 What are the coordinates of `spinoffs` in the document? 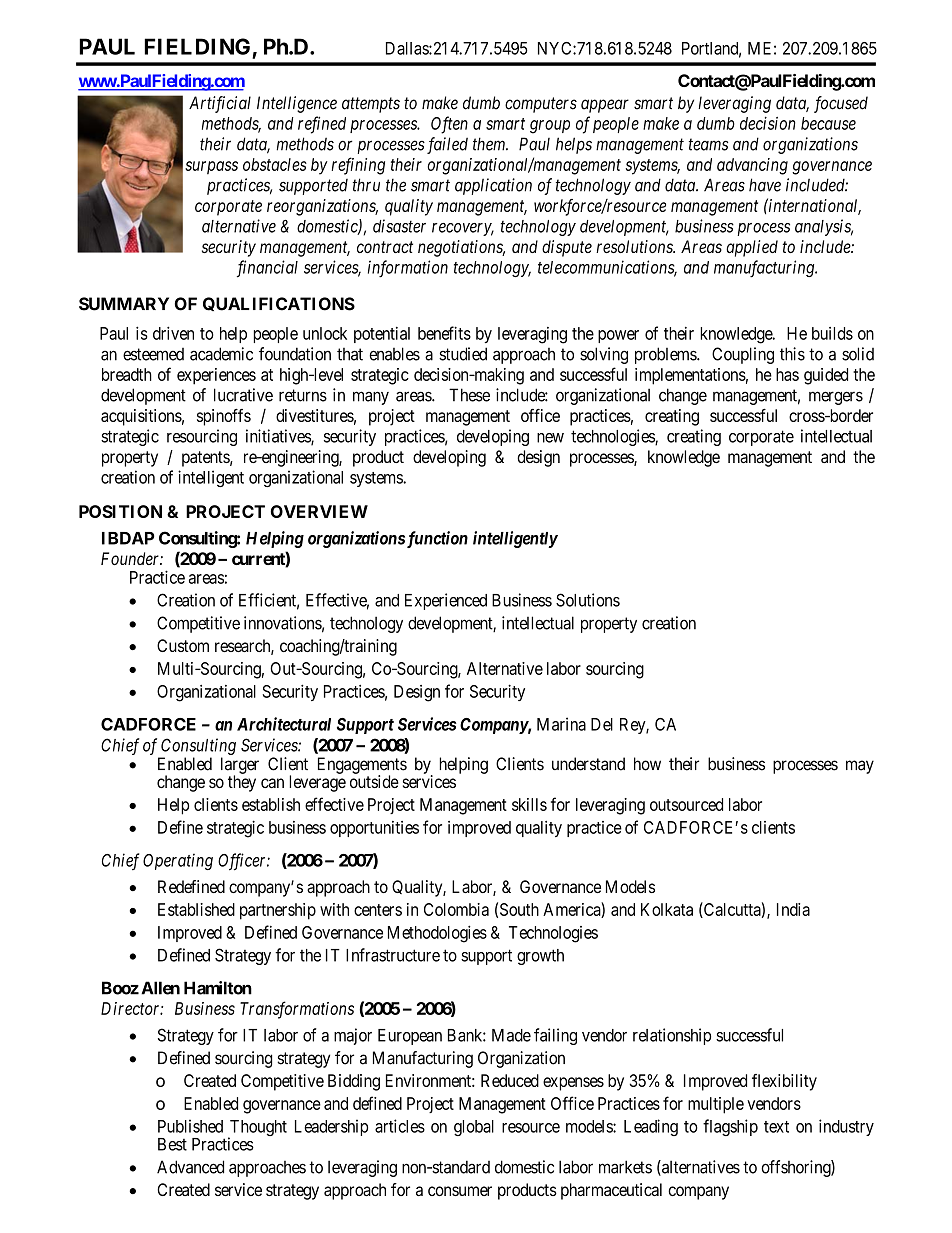 It's located at (224, 417).
